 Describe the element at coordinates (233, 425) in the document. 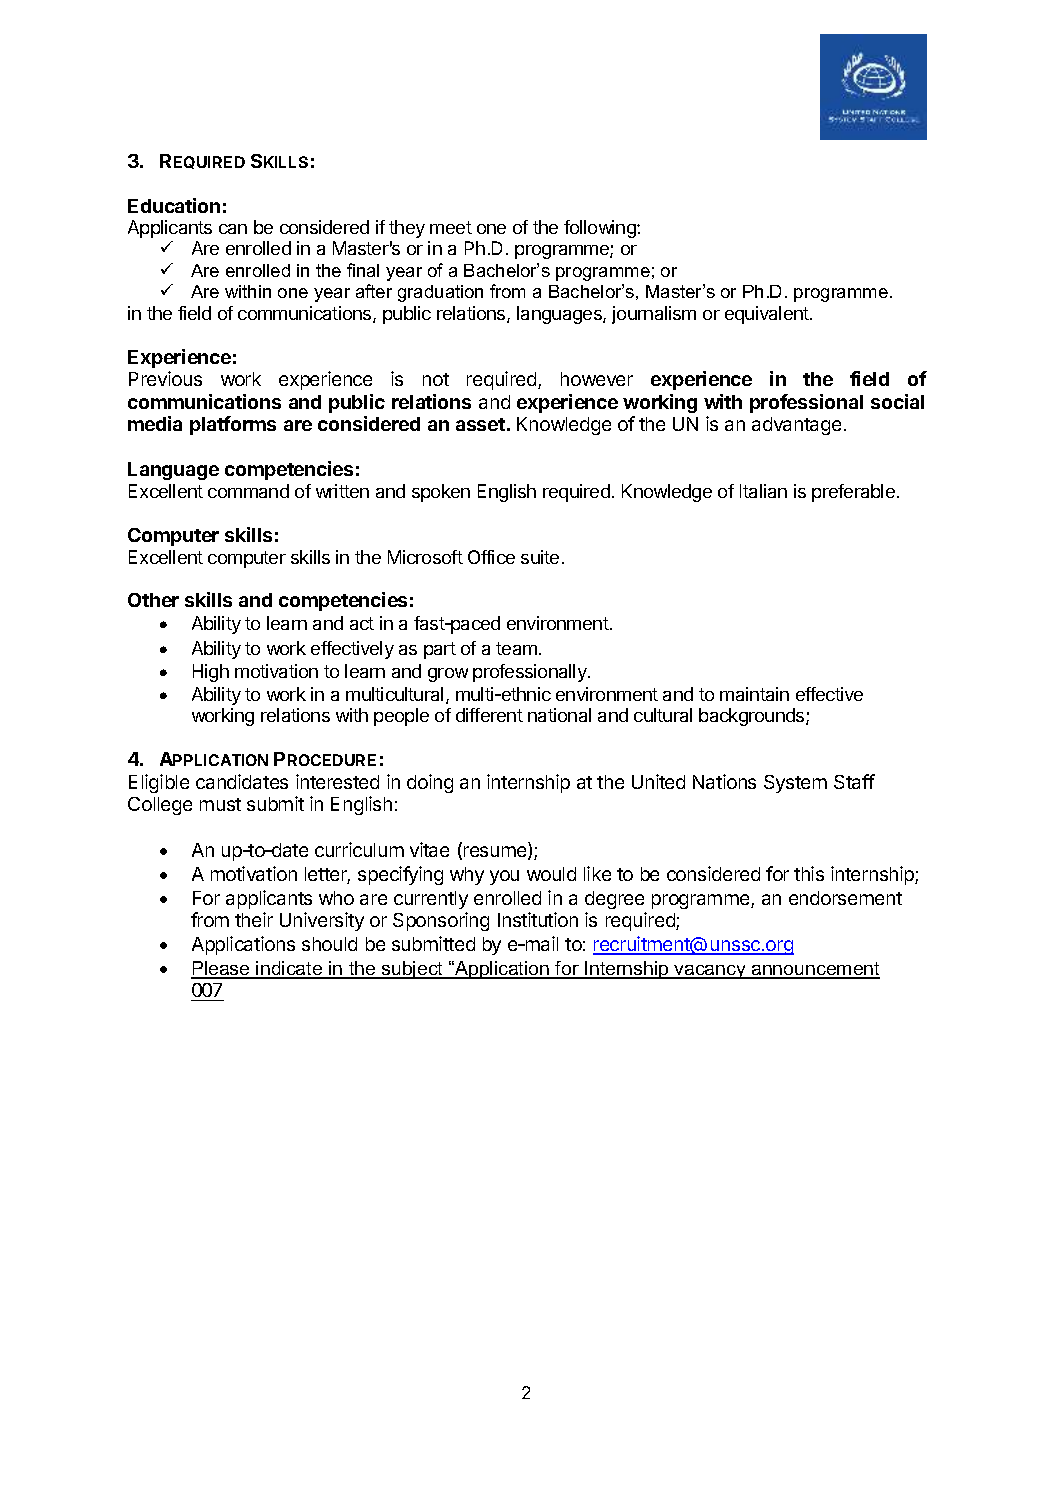

I see `platforms` at that location.
